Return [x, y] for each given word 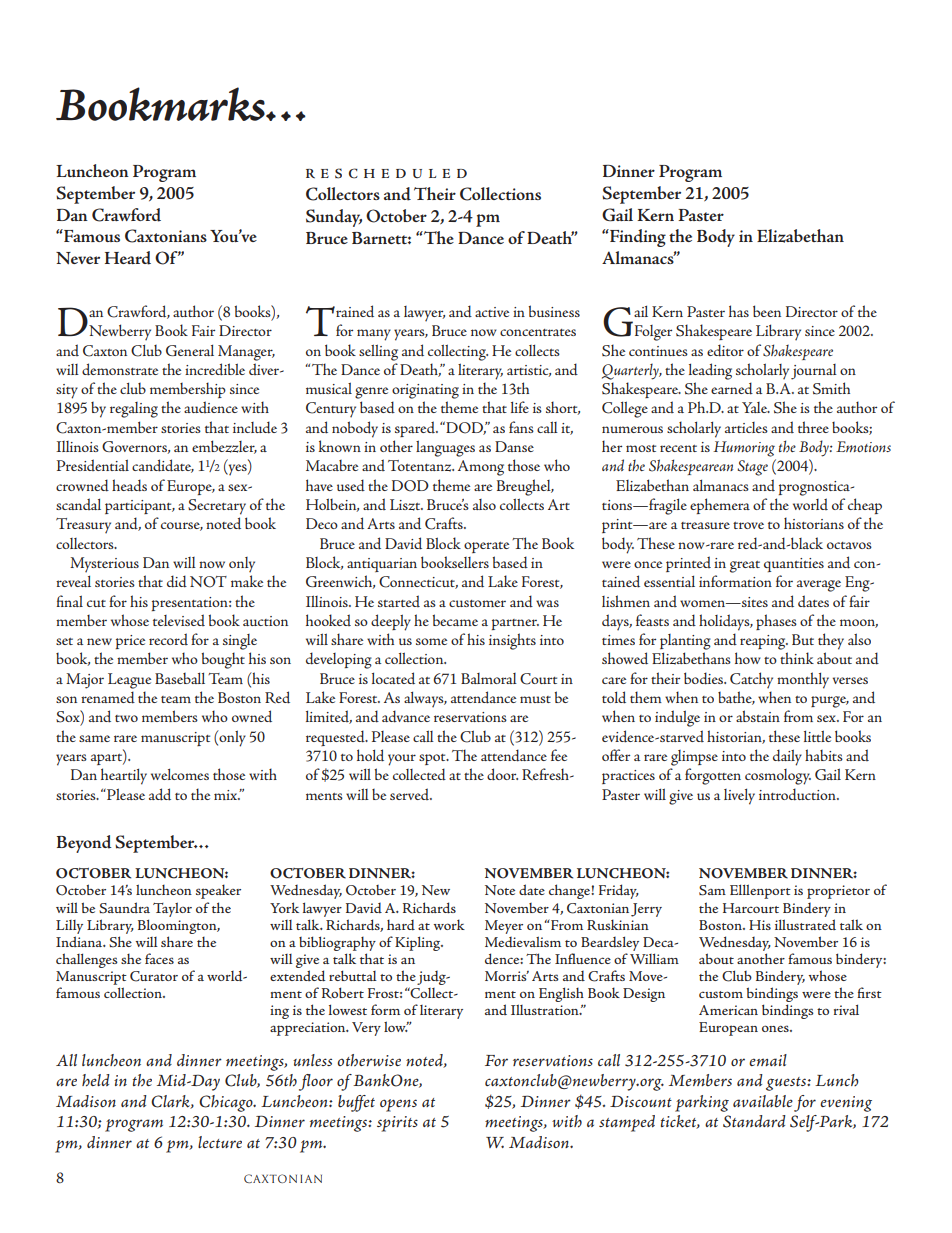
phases [776, 622]
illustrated [805, 924]
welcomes [180, 774]
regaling [134, 410]
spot [433, 759]
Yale [756, 407]
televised [179, 620]
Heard [128, 258]
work [449, 924]
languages [445, 448]
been [767, 311]
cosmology [778, 777]
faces [159, 958]
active [492, 312]
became [455, 620]
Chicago [227, 1103]
